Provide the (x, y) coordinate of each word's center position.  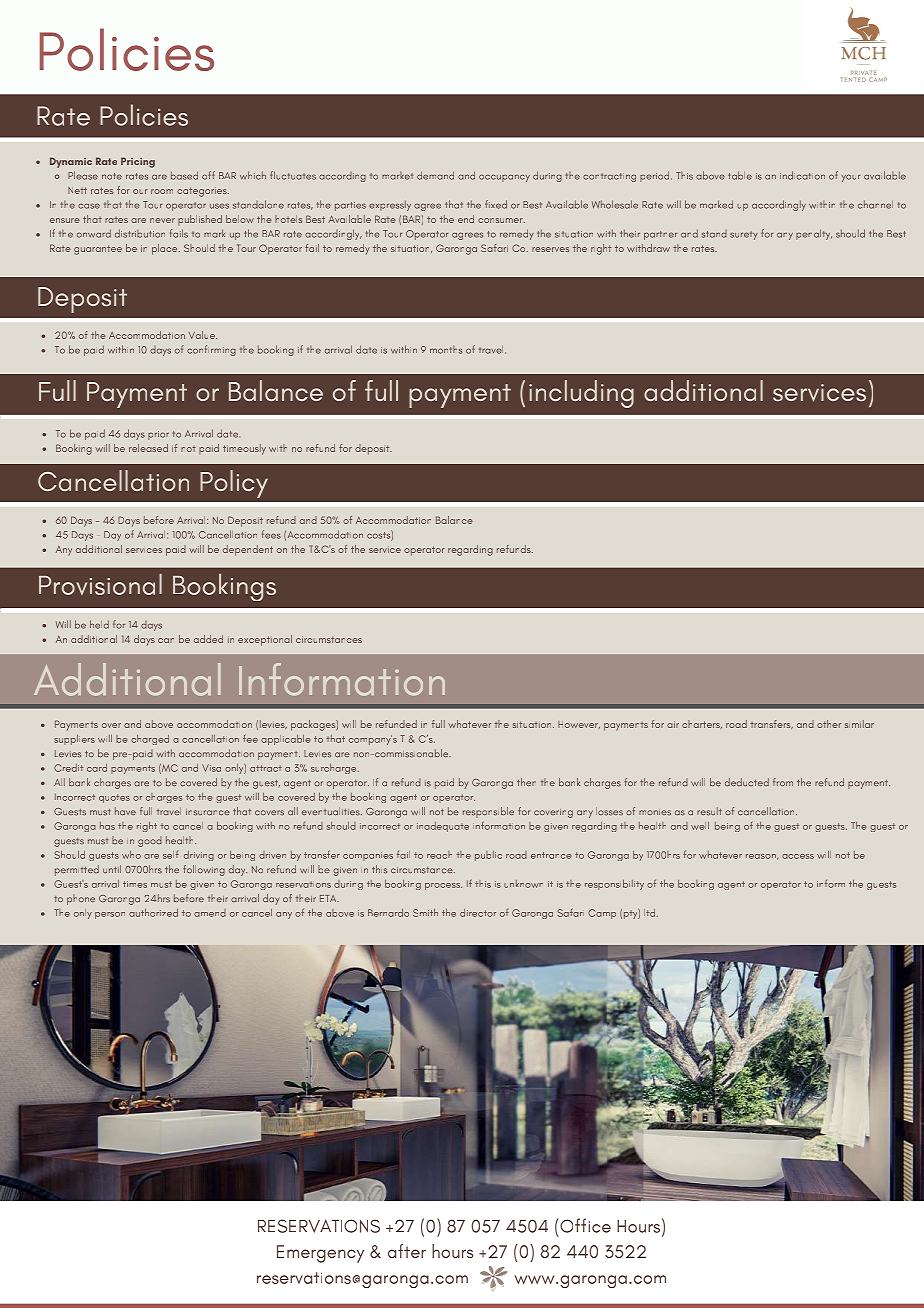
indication (802, 175)
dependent (248, 550)
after (407, 1251)
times (135, 884)
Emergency (320, 1254)
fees (271, 534)
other (829, 724)
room (162, 191)
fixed (496, 204)
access (798, 856)
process (443, 886)
